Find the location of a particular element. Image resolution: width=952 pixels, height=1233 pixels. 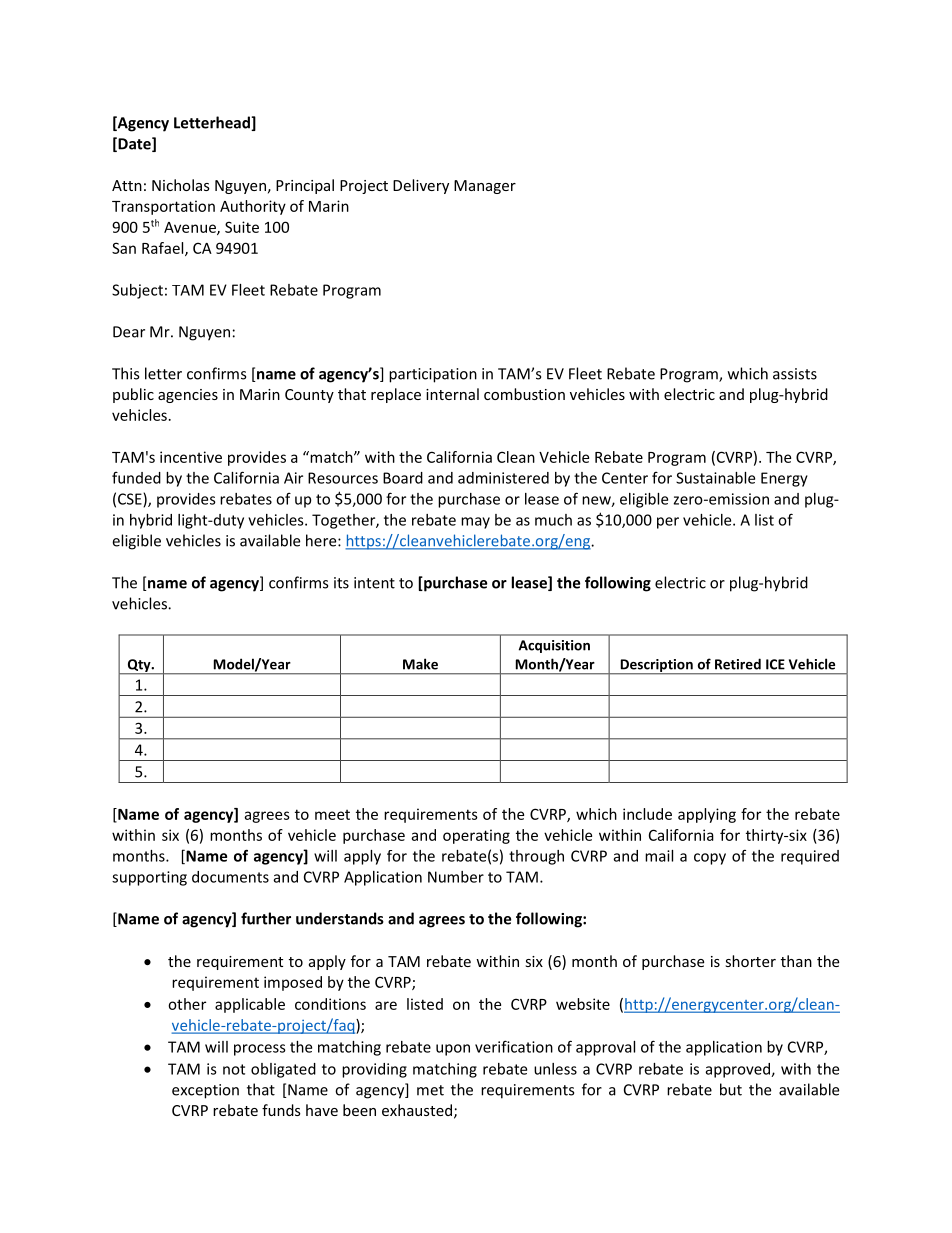

Sustainable is located at coordinates (715, 478).
